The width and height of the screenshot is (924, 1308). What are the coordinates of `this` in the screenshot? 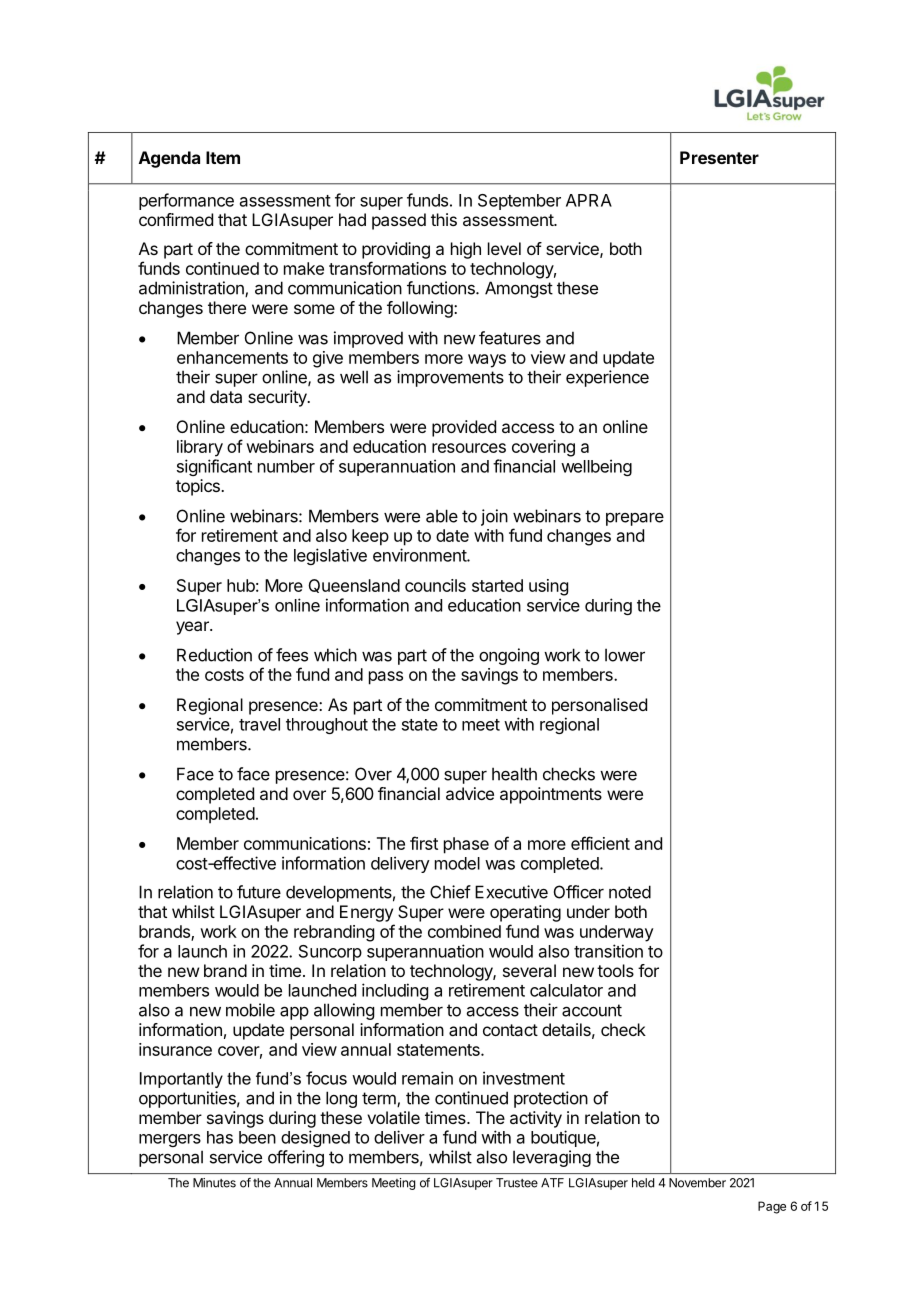 It's located at (444, 219).
